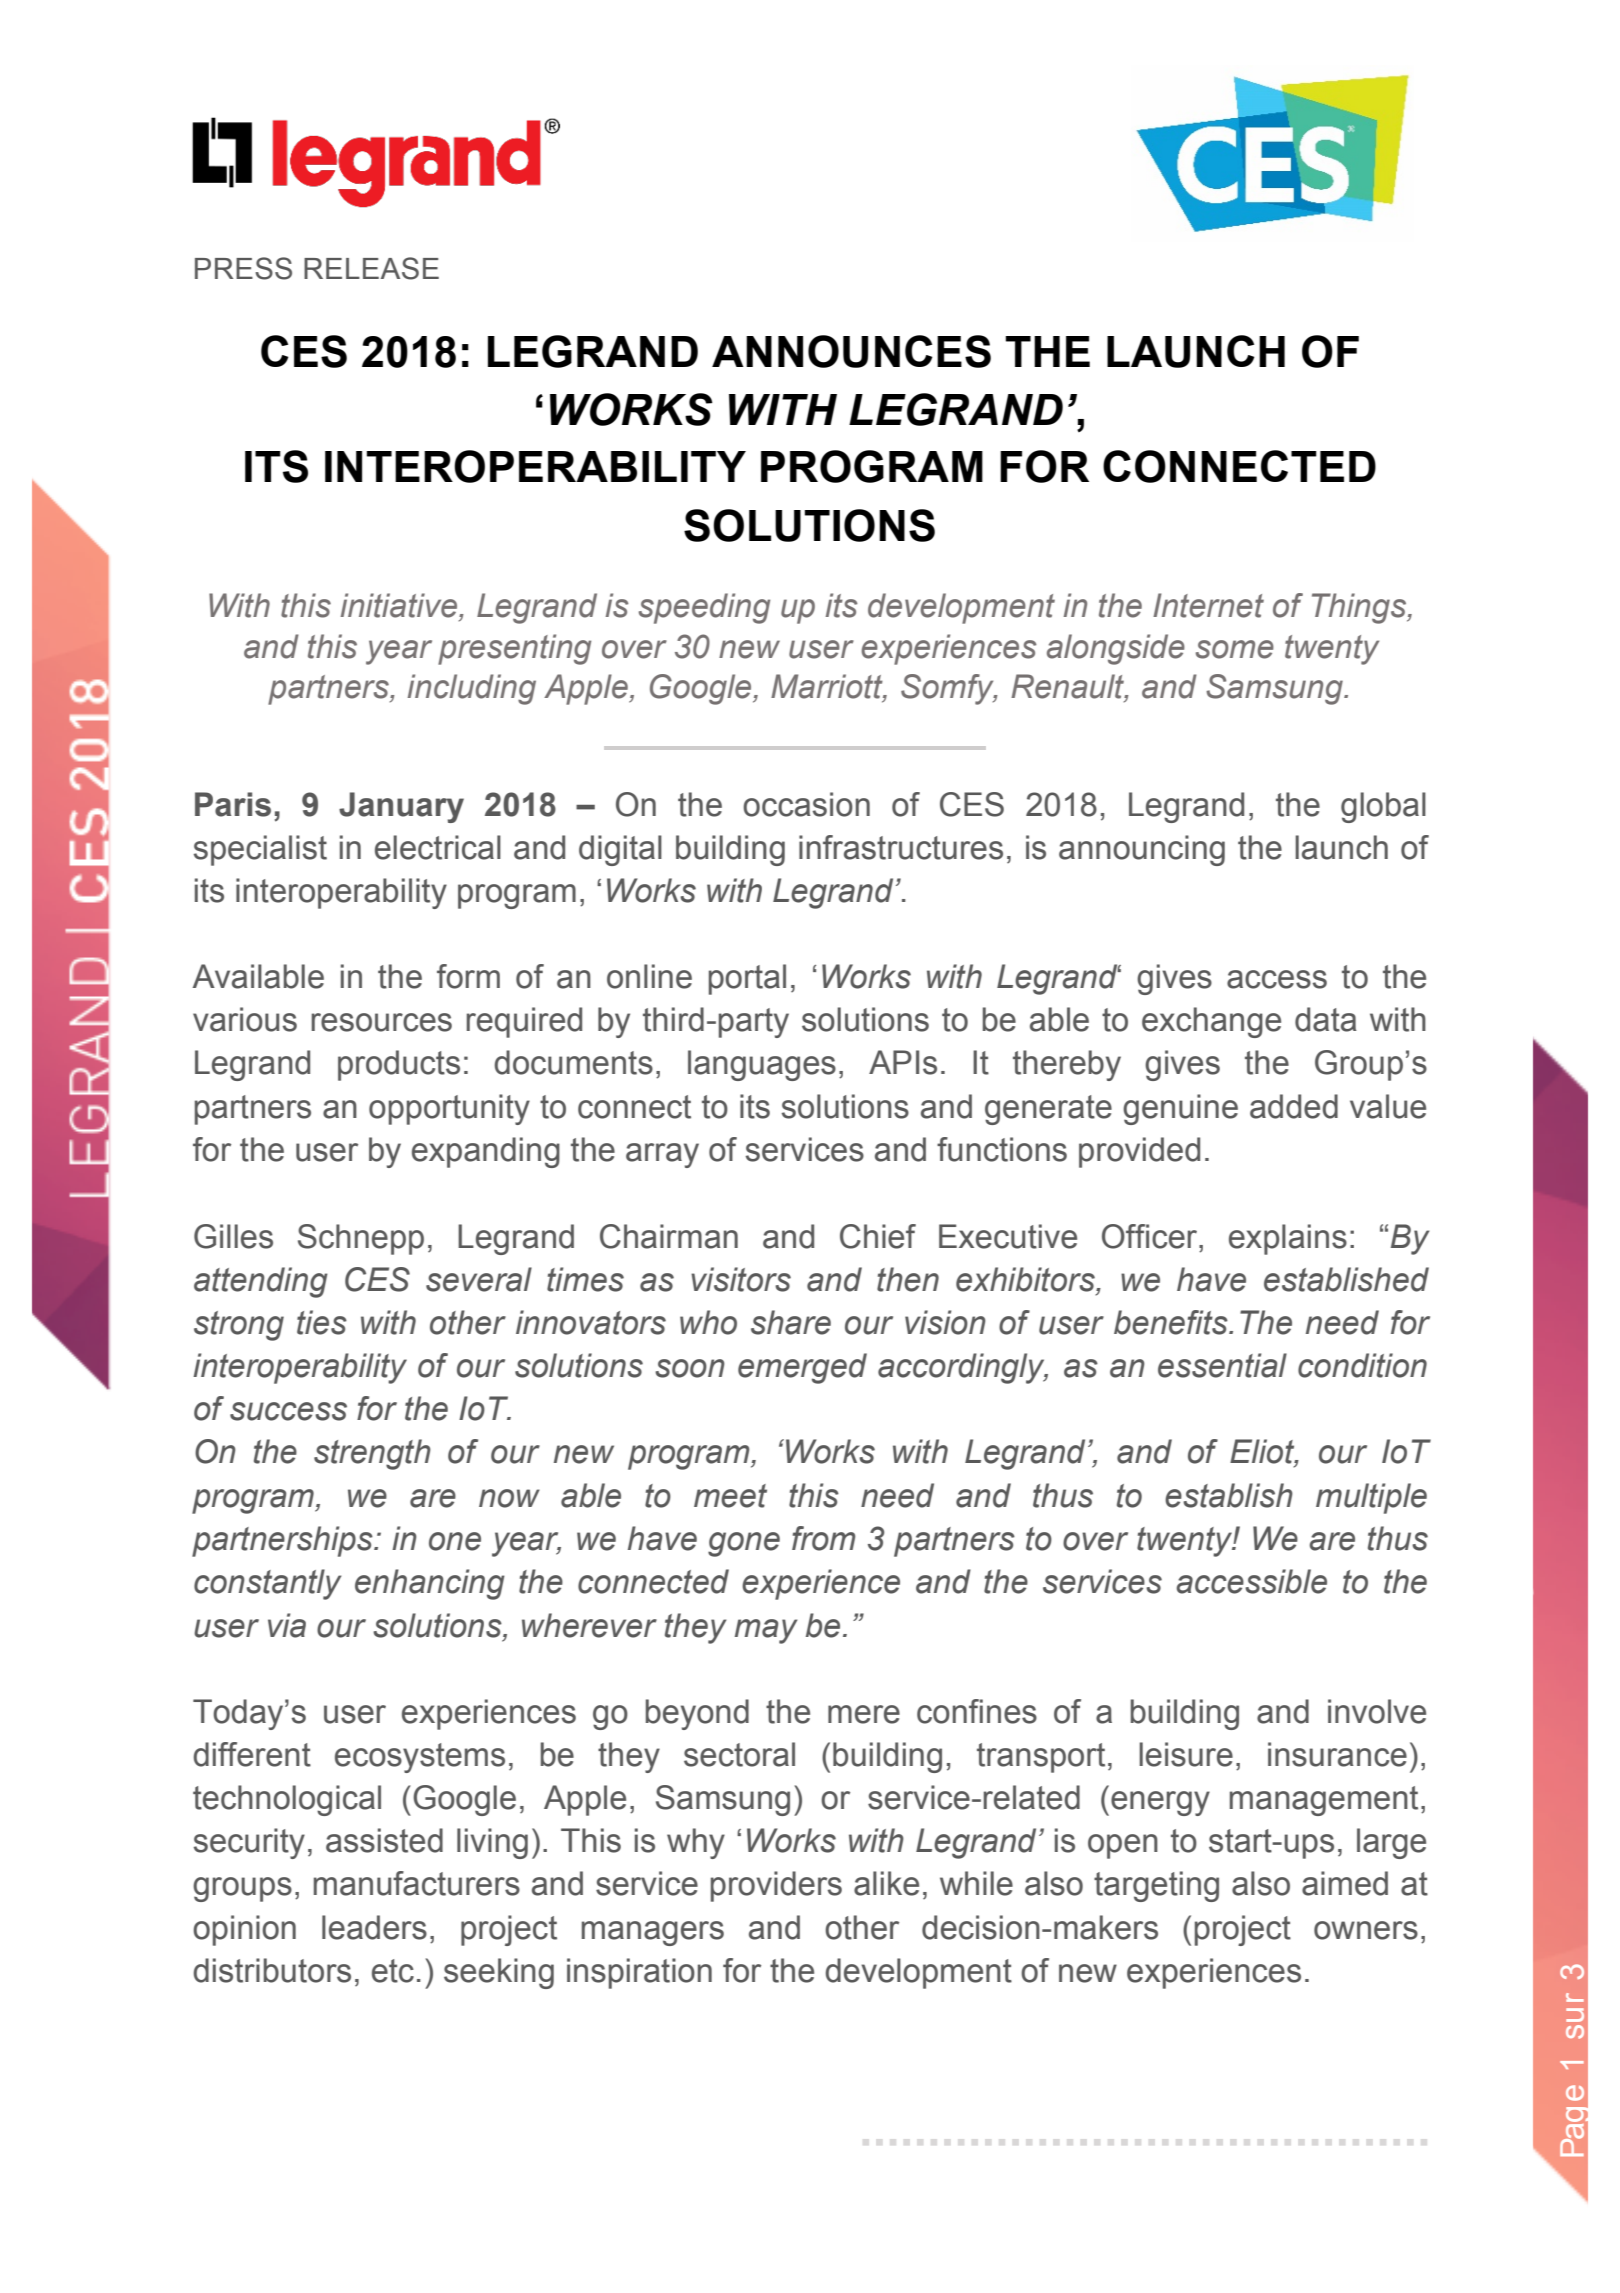 This page has height=2293, width=1620. Describe the element at coordinates (371, 268) in the page. I see `RELEASE` at that location.
